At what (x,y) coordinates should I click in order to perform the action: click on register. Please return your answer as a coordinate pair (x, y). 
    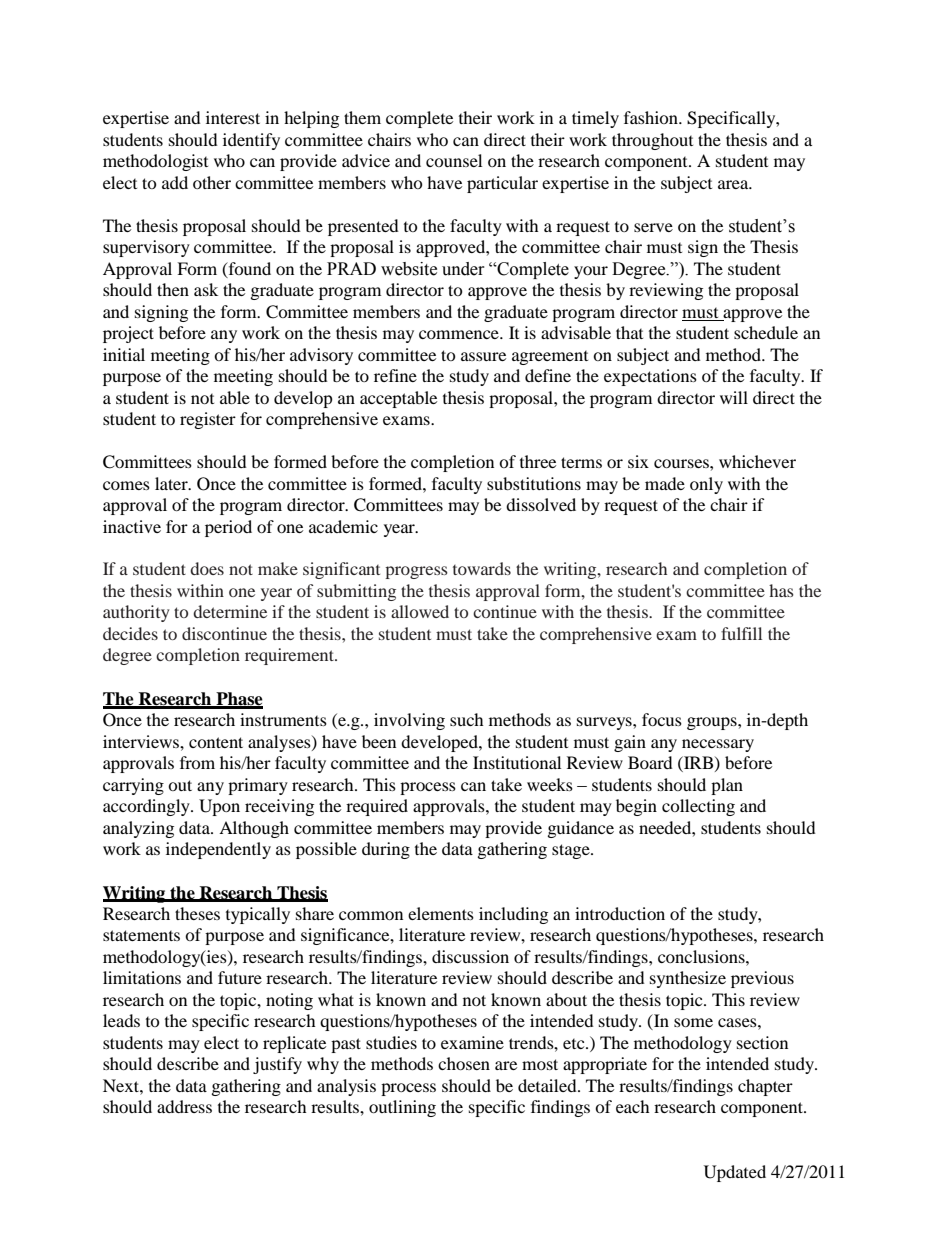
    Looking at the image, I should click on (208, 420).
